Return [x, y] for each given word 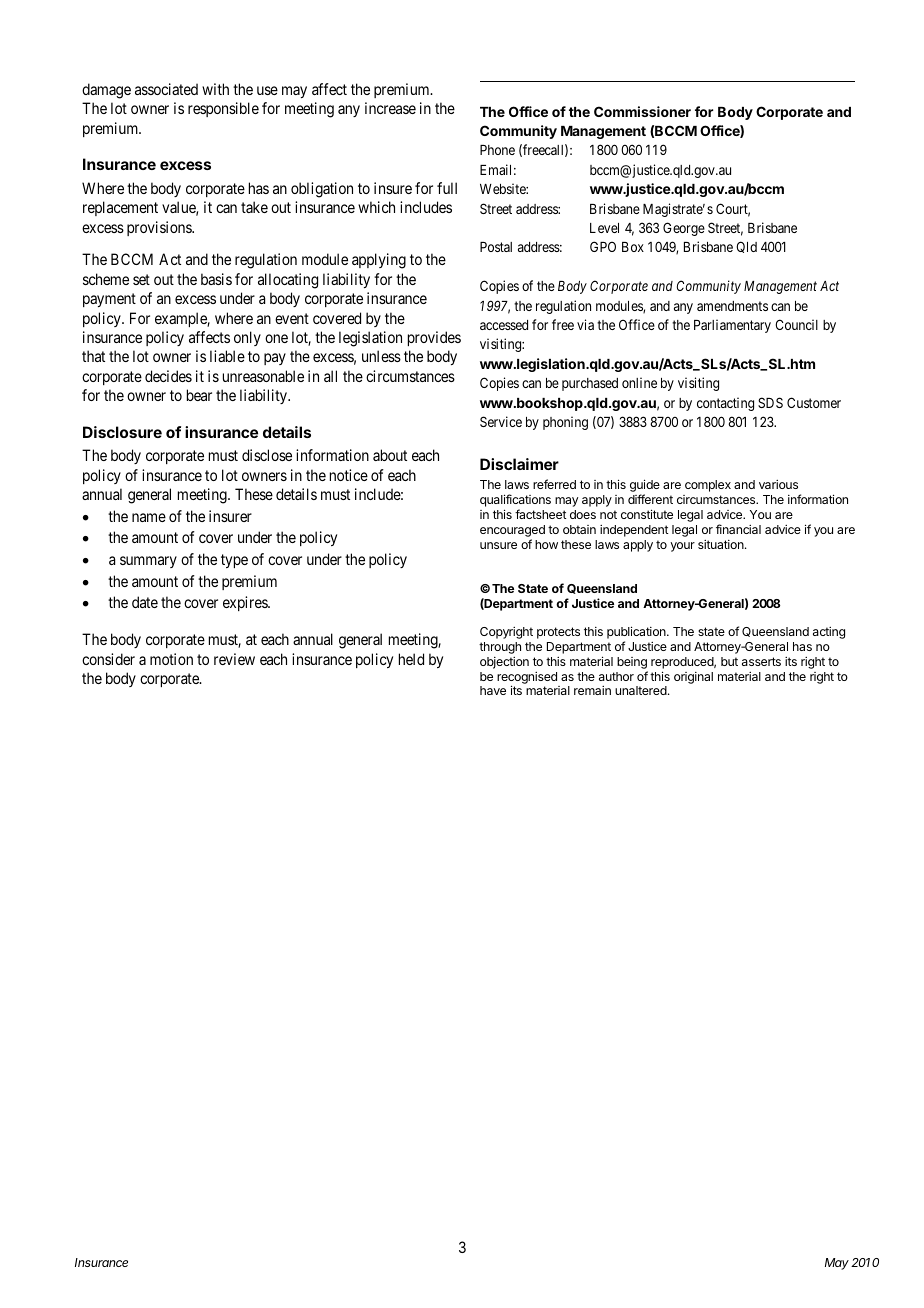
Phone [497, 150]
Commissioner [642, 111]
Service [501, 421]
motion [171, 659]
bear [199, 395]
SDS [770, 402]
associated [166, 89]
